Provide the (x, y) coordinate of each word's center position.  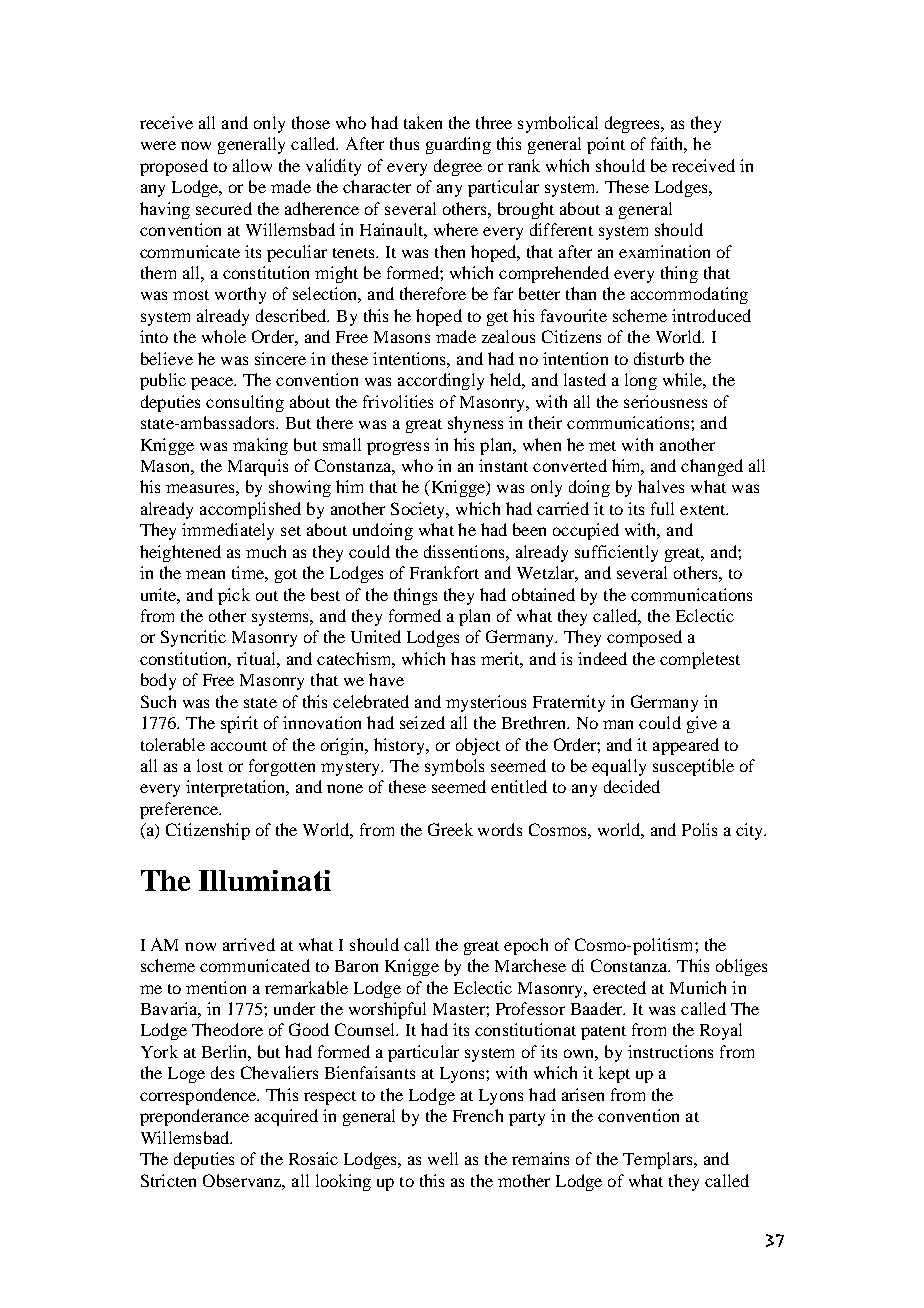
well (443, 1158)
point (606, 145)
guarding (458, 145)
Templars (659, 1160)
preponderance (194, 1117)
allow (252, 165)
